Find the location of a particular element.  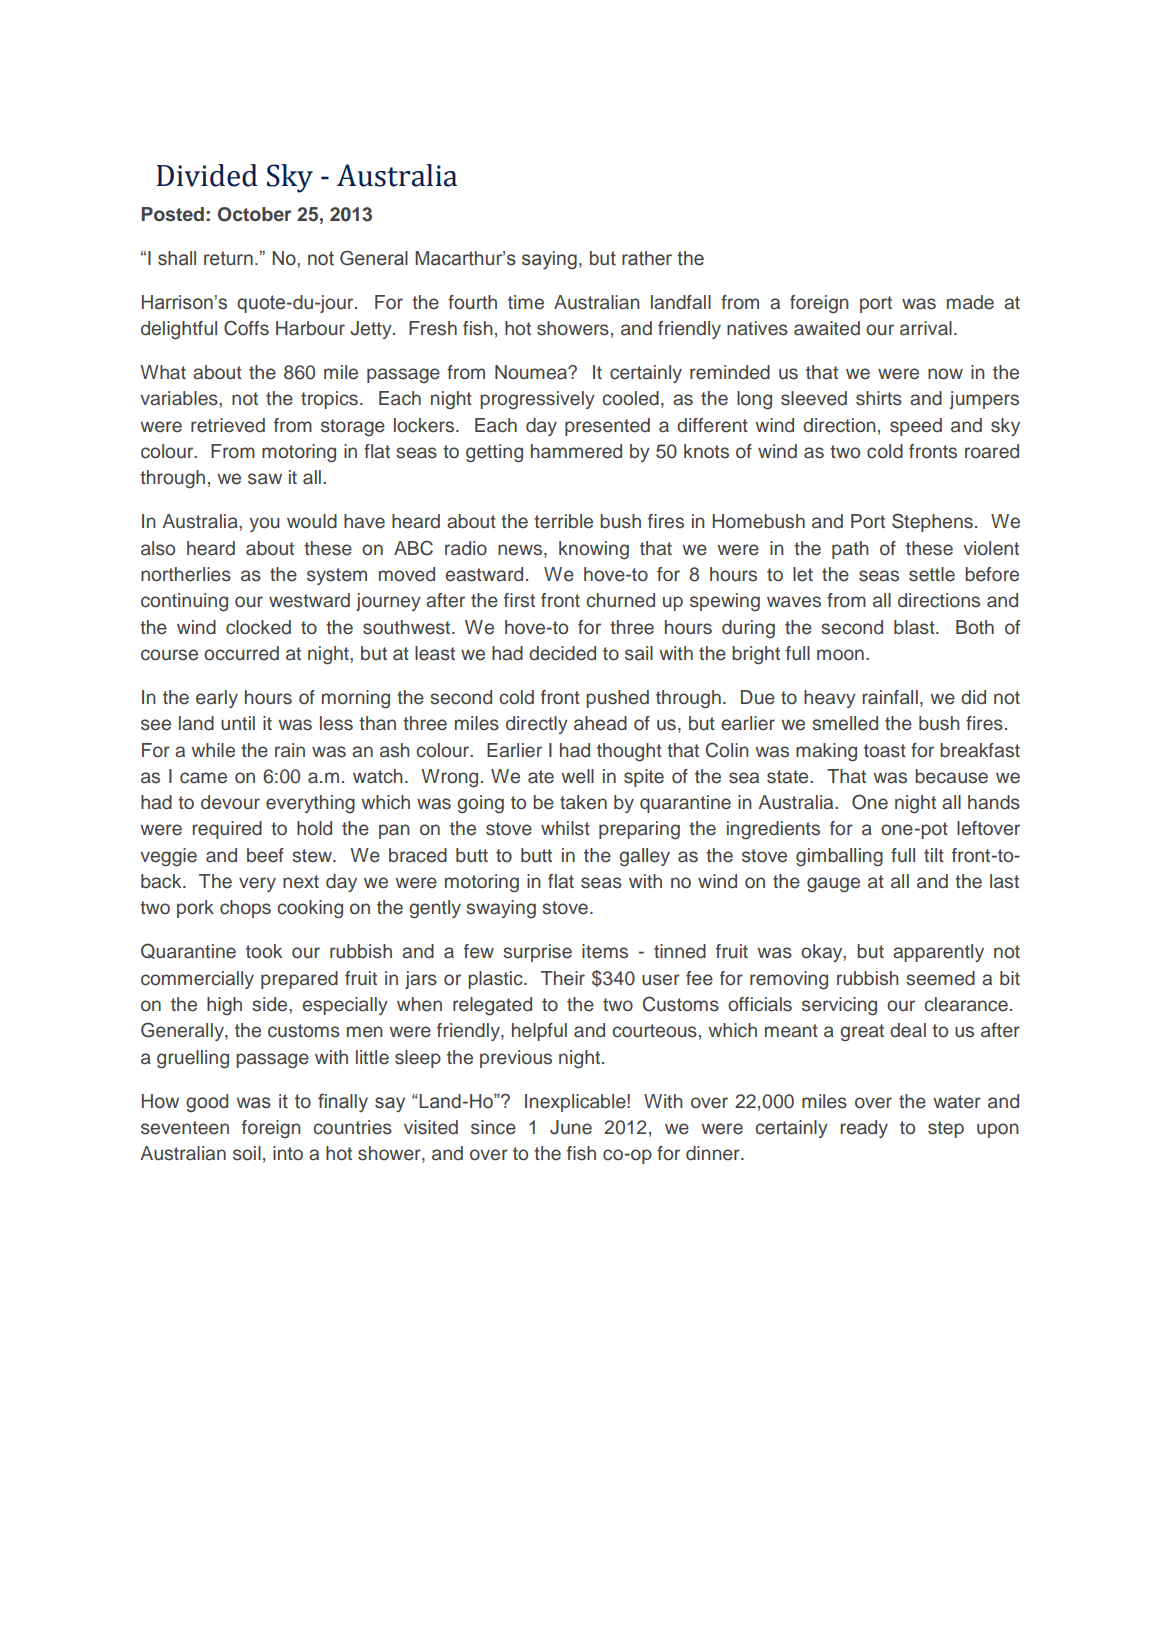

you is located at coordinates (264, 524).
